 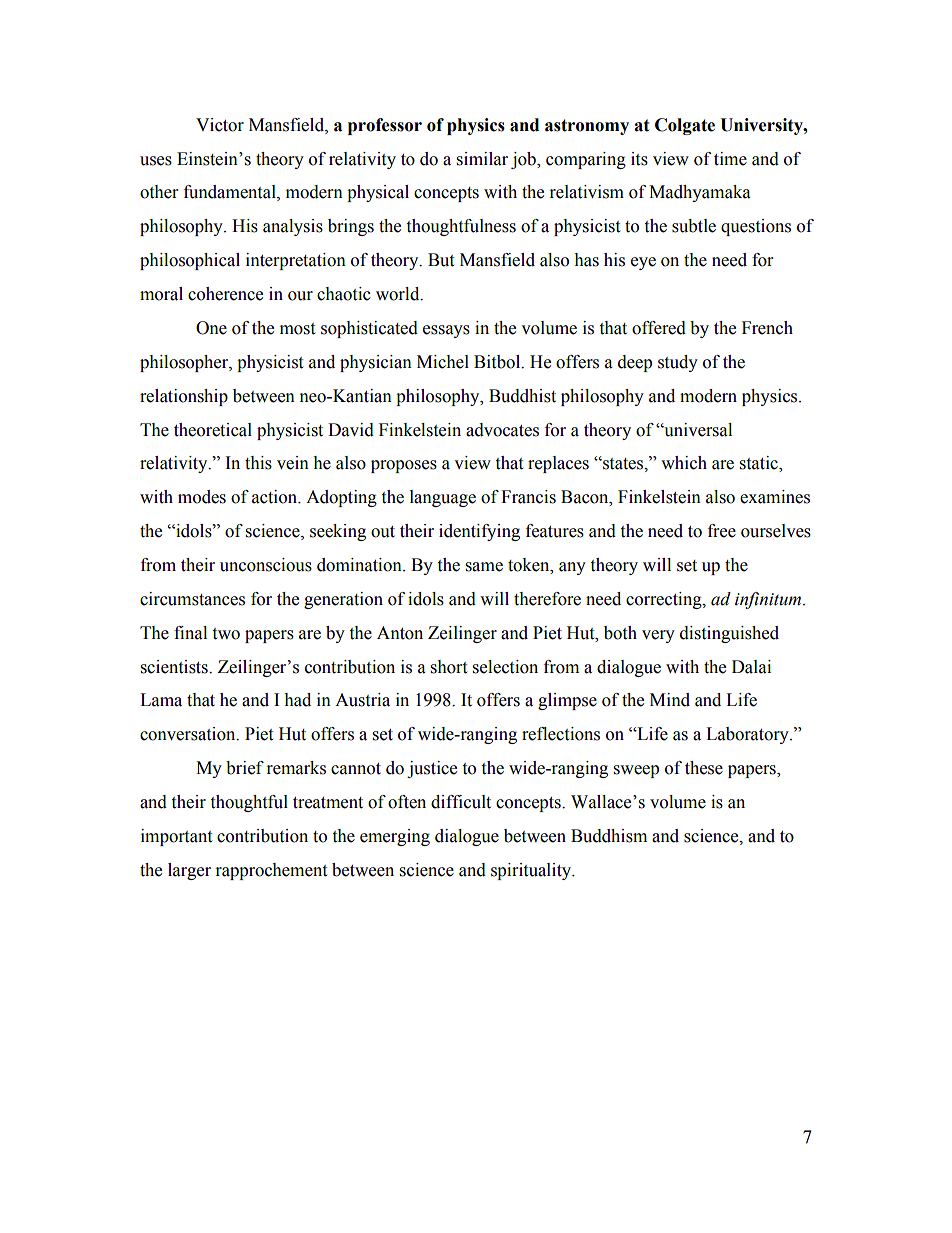 I want to click on modes, so click(x=202, y=497).
